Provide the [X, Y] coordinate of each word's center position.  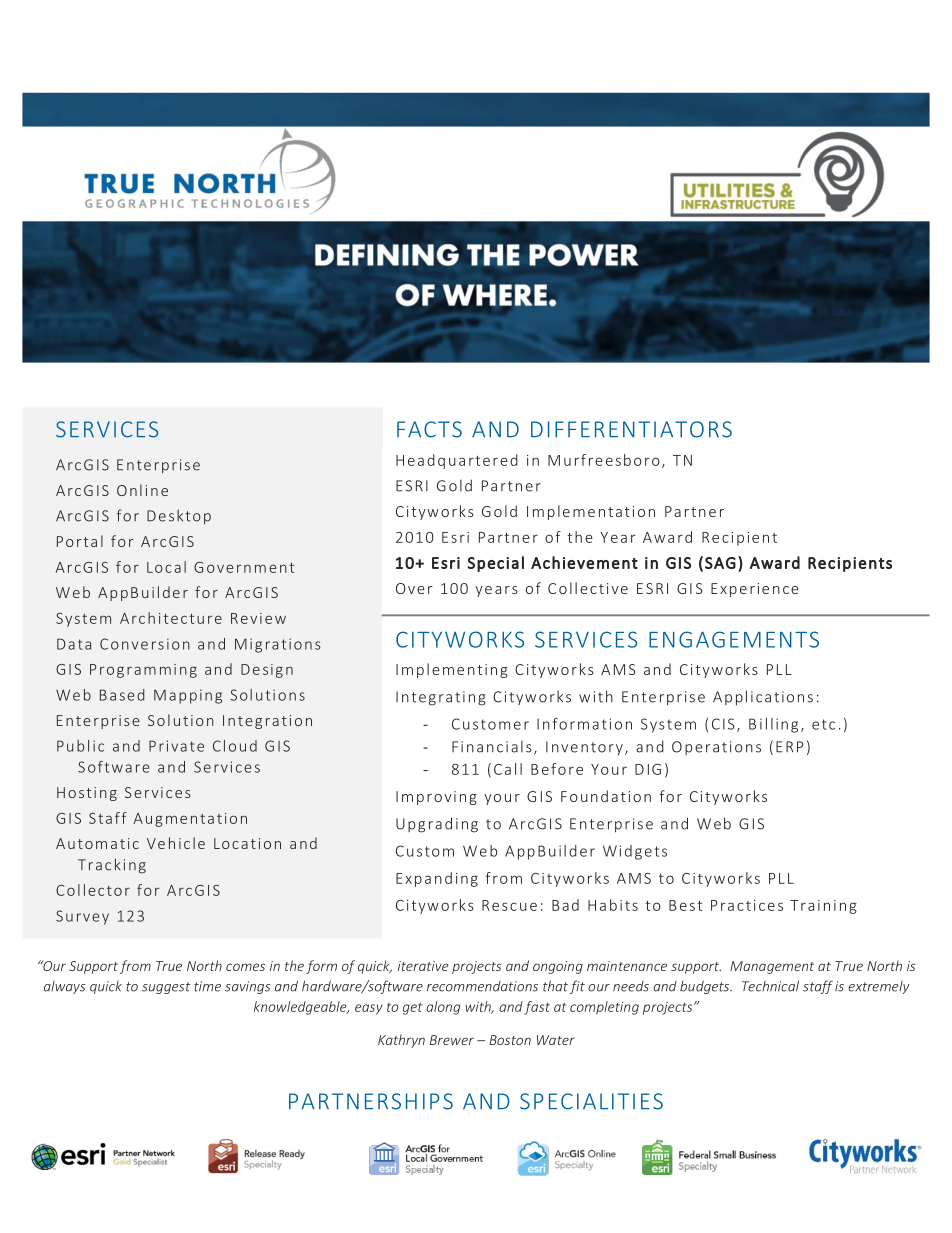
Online [142, 490]
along [443, 1008]
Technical [770, 986]
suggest [166, 988]
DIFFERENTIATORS [631, 429]
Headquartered [457, 461]
